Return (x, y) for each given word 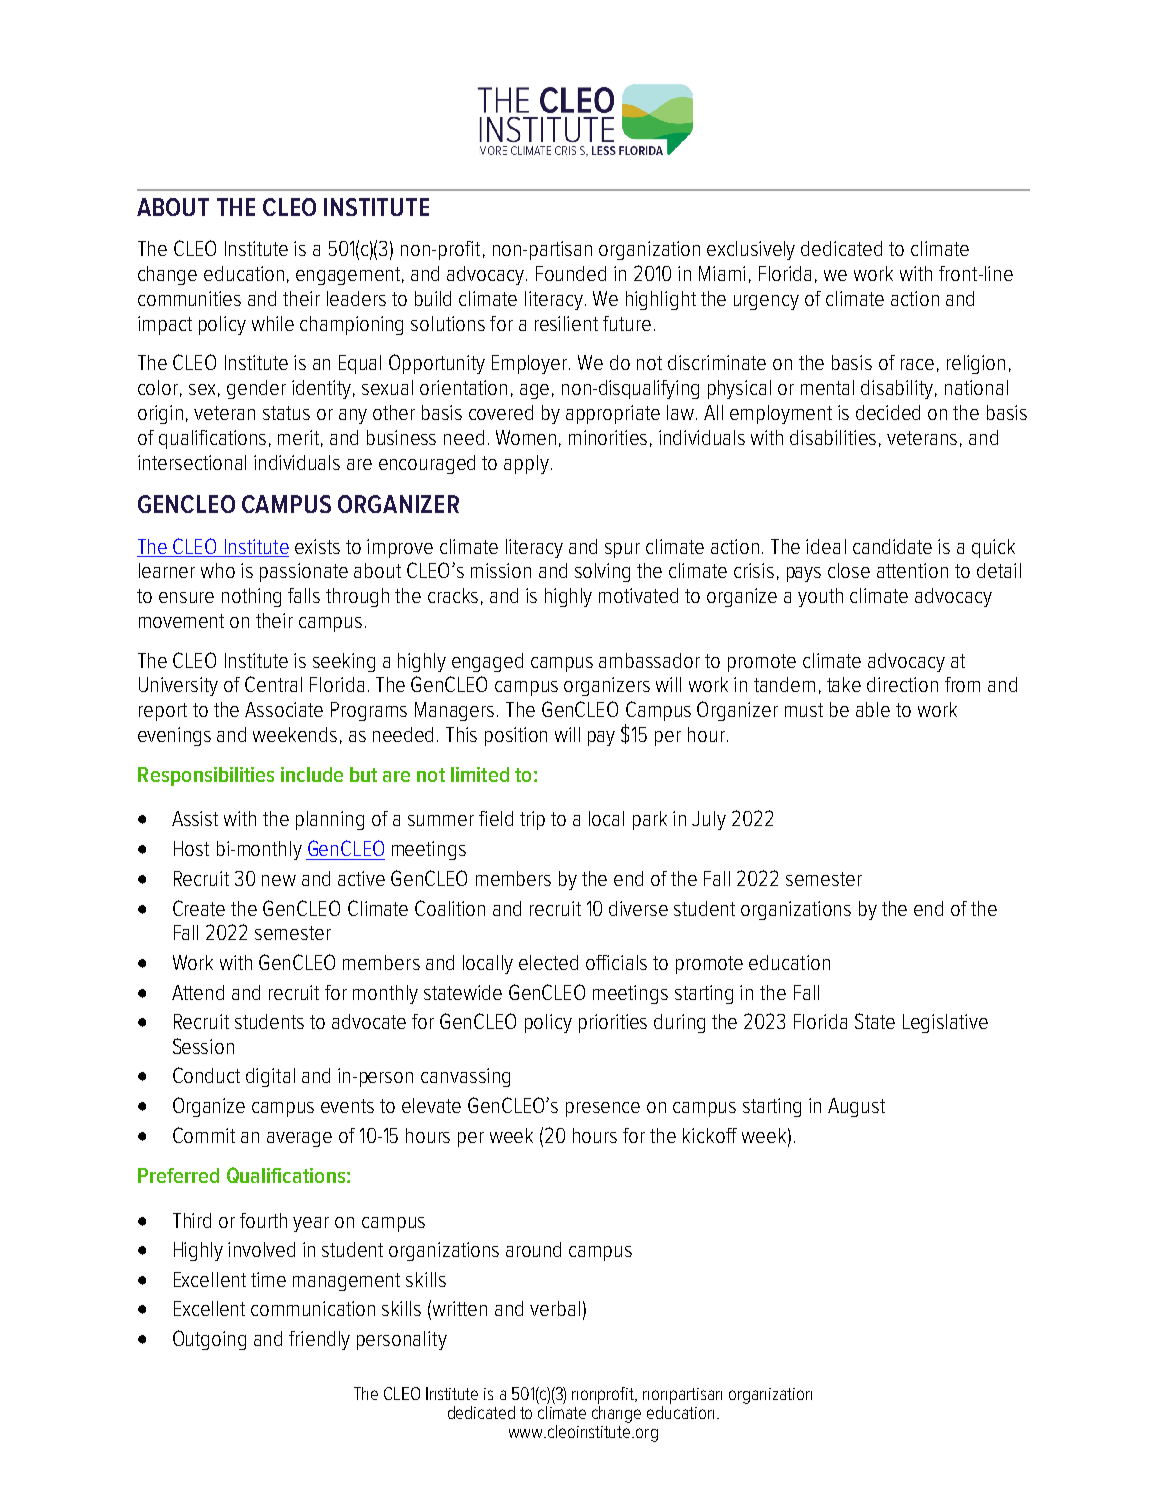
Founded (571, 273)
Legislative (945, 1023)
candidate (892, 546)
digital (270, 1077)
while (273, 323)
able (873, 709)
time (268, 1279)
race (917, 364)
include (312, 774)
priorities (613, 1023)
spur (622, 550)
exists (317, 546)
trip (532, 820)
